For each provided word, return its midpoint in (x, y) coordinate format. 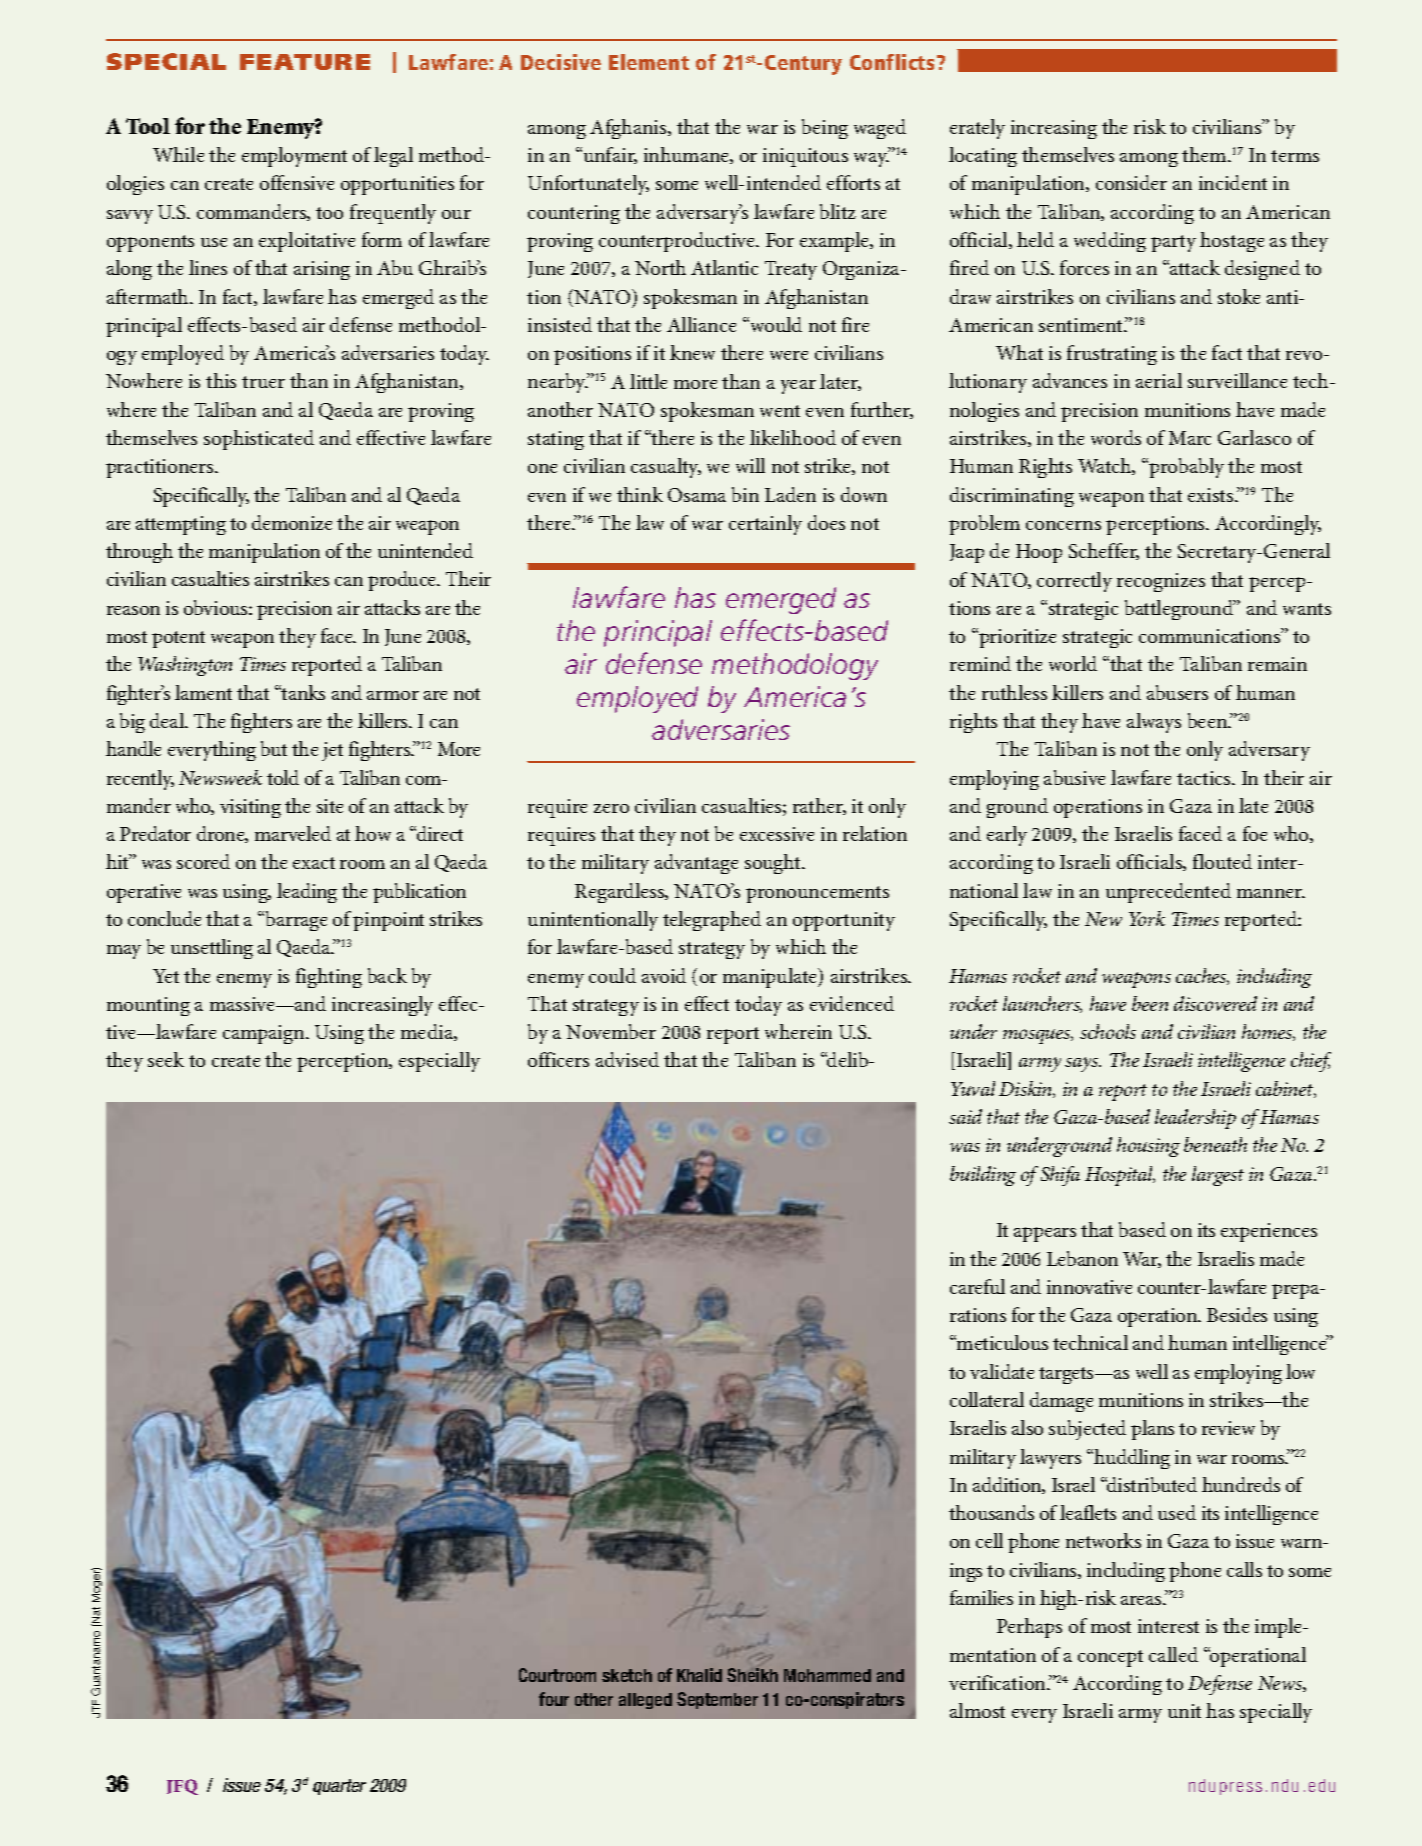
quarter (339, 1787)
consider (1131, 182)
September (717, 1700)
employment (294, 157)
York (1147, 918)
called (1173, 1654)
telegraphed (712, 921)
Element (649, 62)
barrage (296, 921)
